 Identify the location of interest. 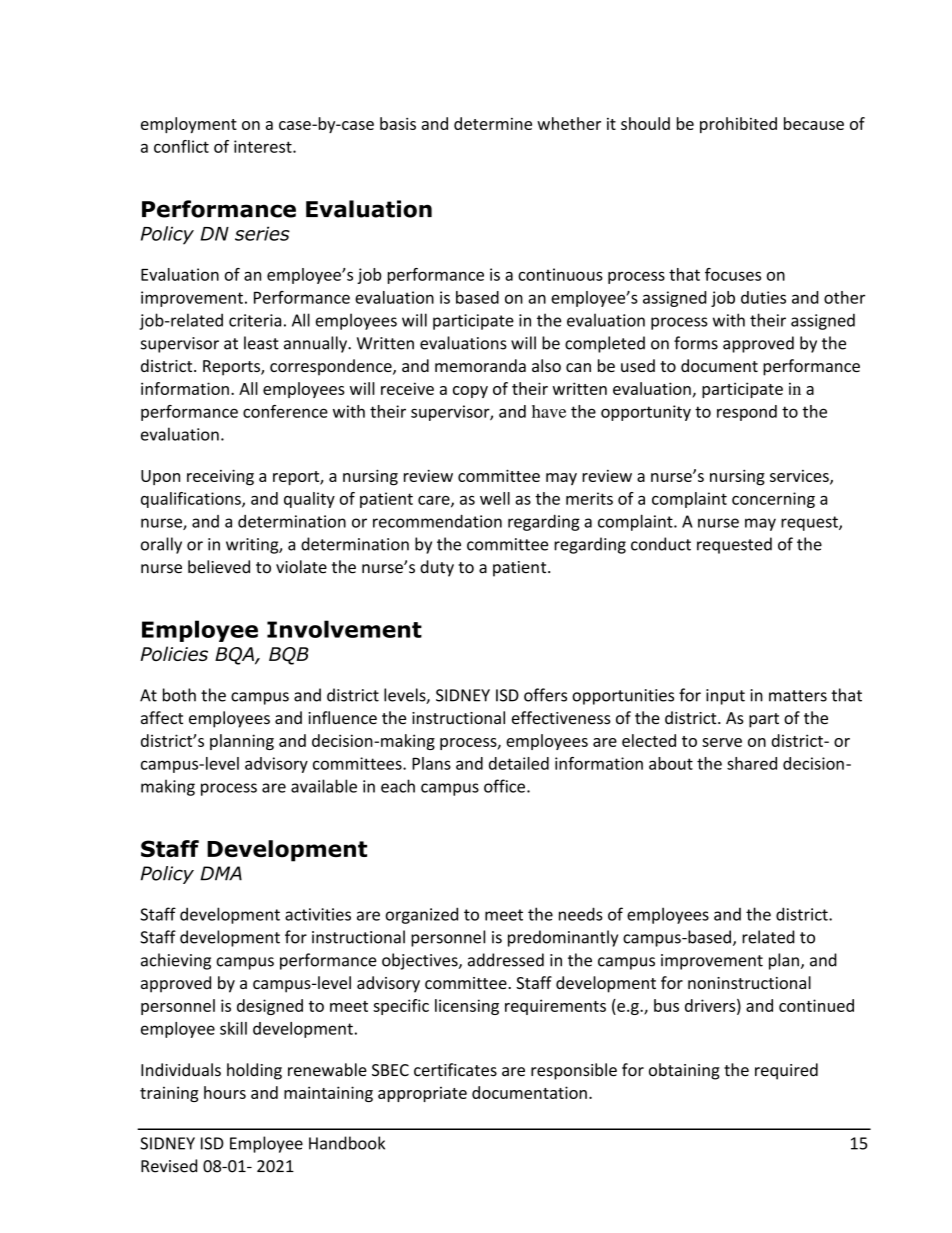
(264, 146).
